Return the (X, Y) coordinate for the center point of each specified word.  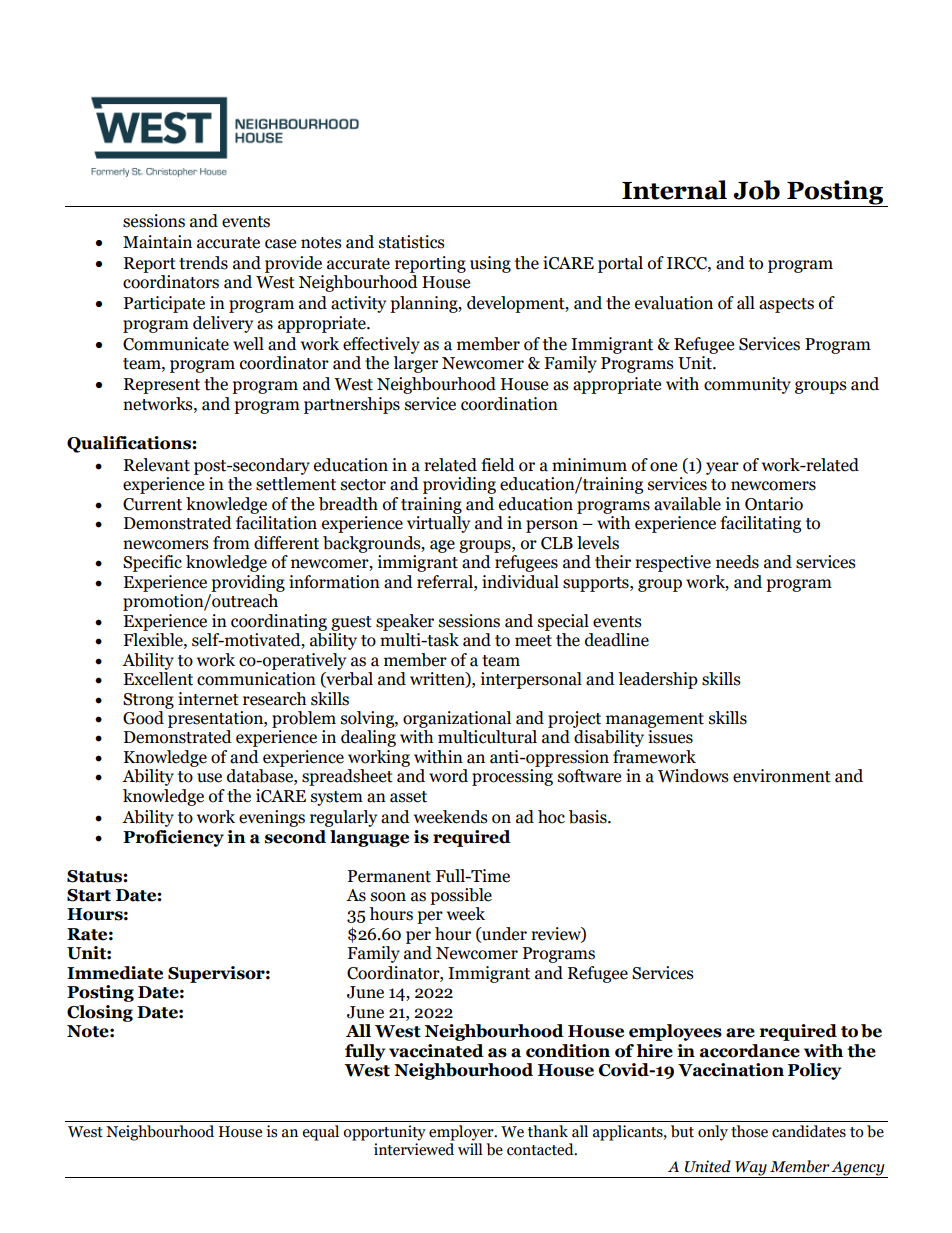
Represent (162, 386)
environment (782, 776)
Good (143, 718)
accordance (750, 1051)
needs (737, 562)
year (722, 468)
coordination (509, 404)
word (448, 776)
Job (756, 190)
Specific (152, 563)
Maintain (157, 242)
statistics (412, 242)
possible (461, 896)
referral (446, 582)
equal (320, 1133)
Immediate (115, 973)
